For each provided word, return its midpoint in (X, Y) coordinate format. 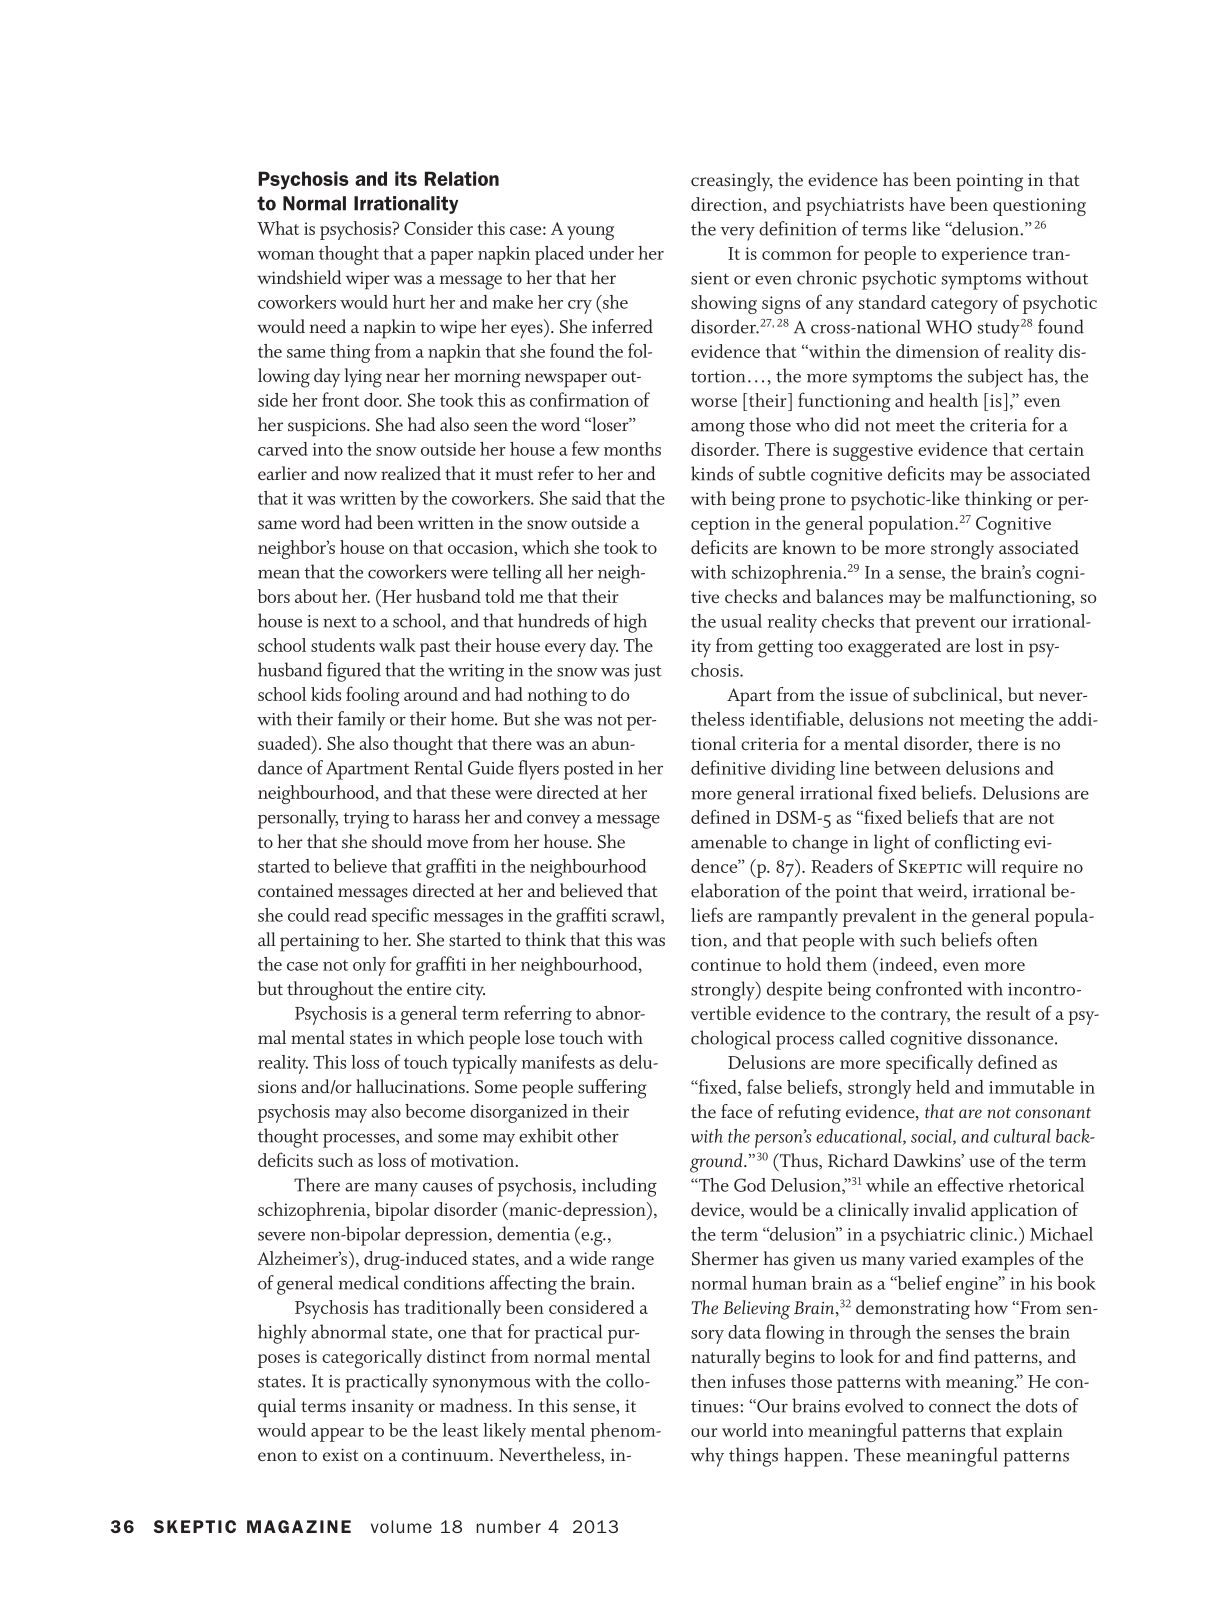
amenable (729, 841)
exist (341, 1455)
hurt (409, 302)
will (981, 866)
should (397, 841)
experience (984, 256)
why (707, 1457)
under (611, 253)
